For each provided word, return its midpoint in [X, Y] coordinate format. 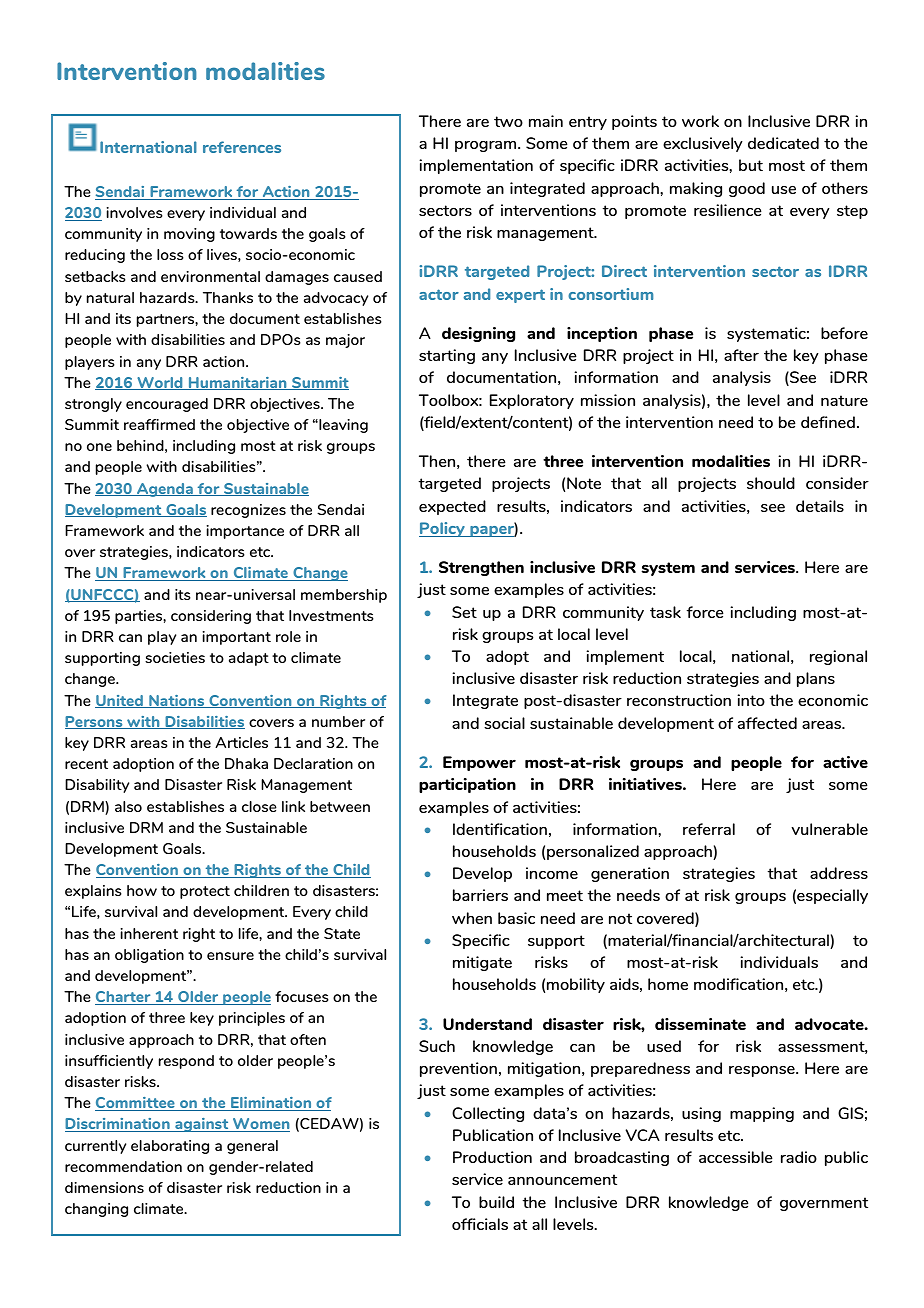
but [751, 165]
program [487, 146]
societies [175, 657]
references [242, 147]
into [751, 700]
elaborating [170, 1147]
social [504, 723]
